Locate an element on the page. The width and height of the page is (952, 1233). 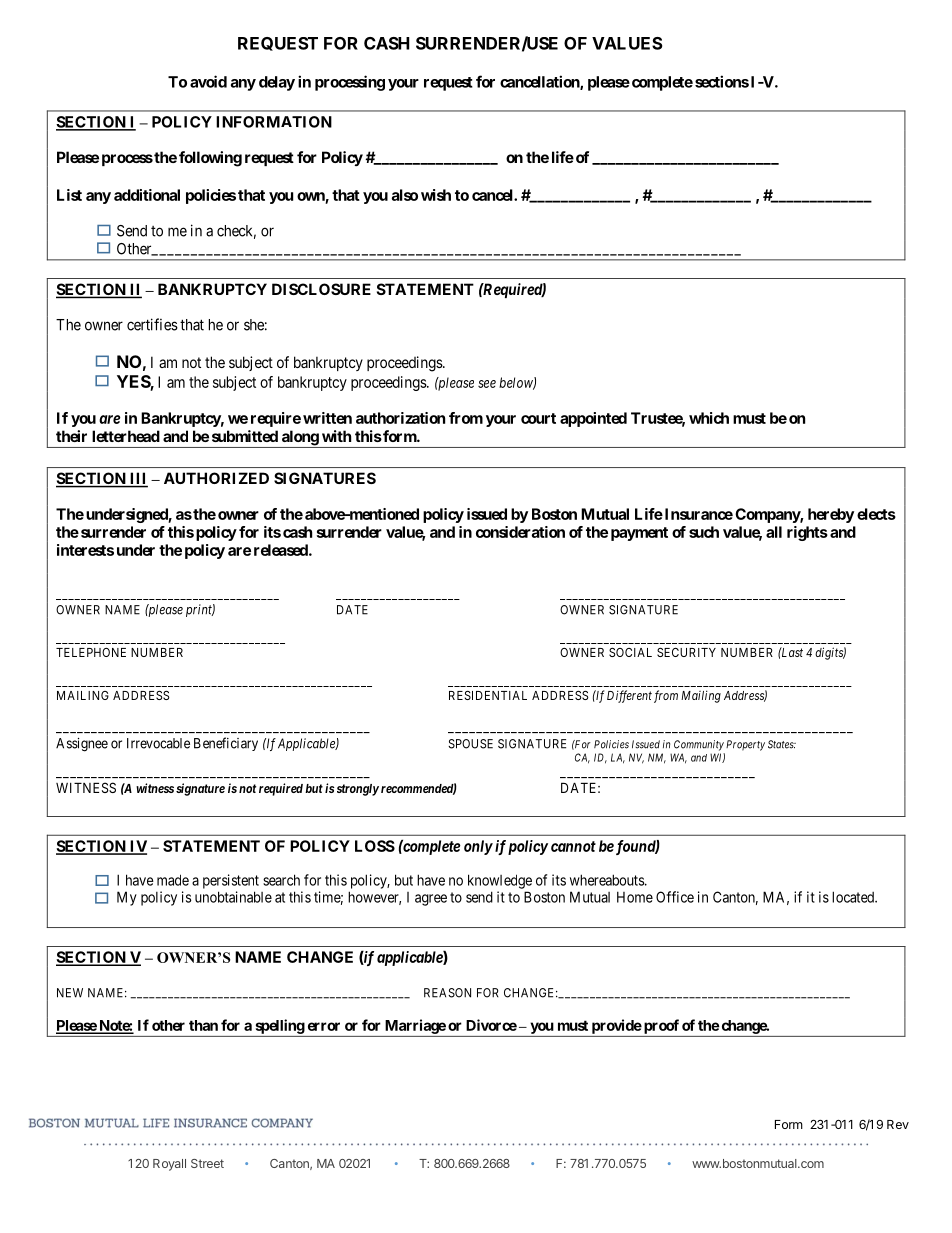
wish is located at coordinates (436, 195).
